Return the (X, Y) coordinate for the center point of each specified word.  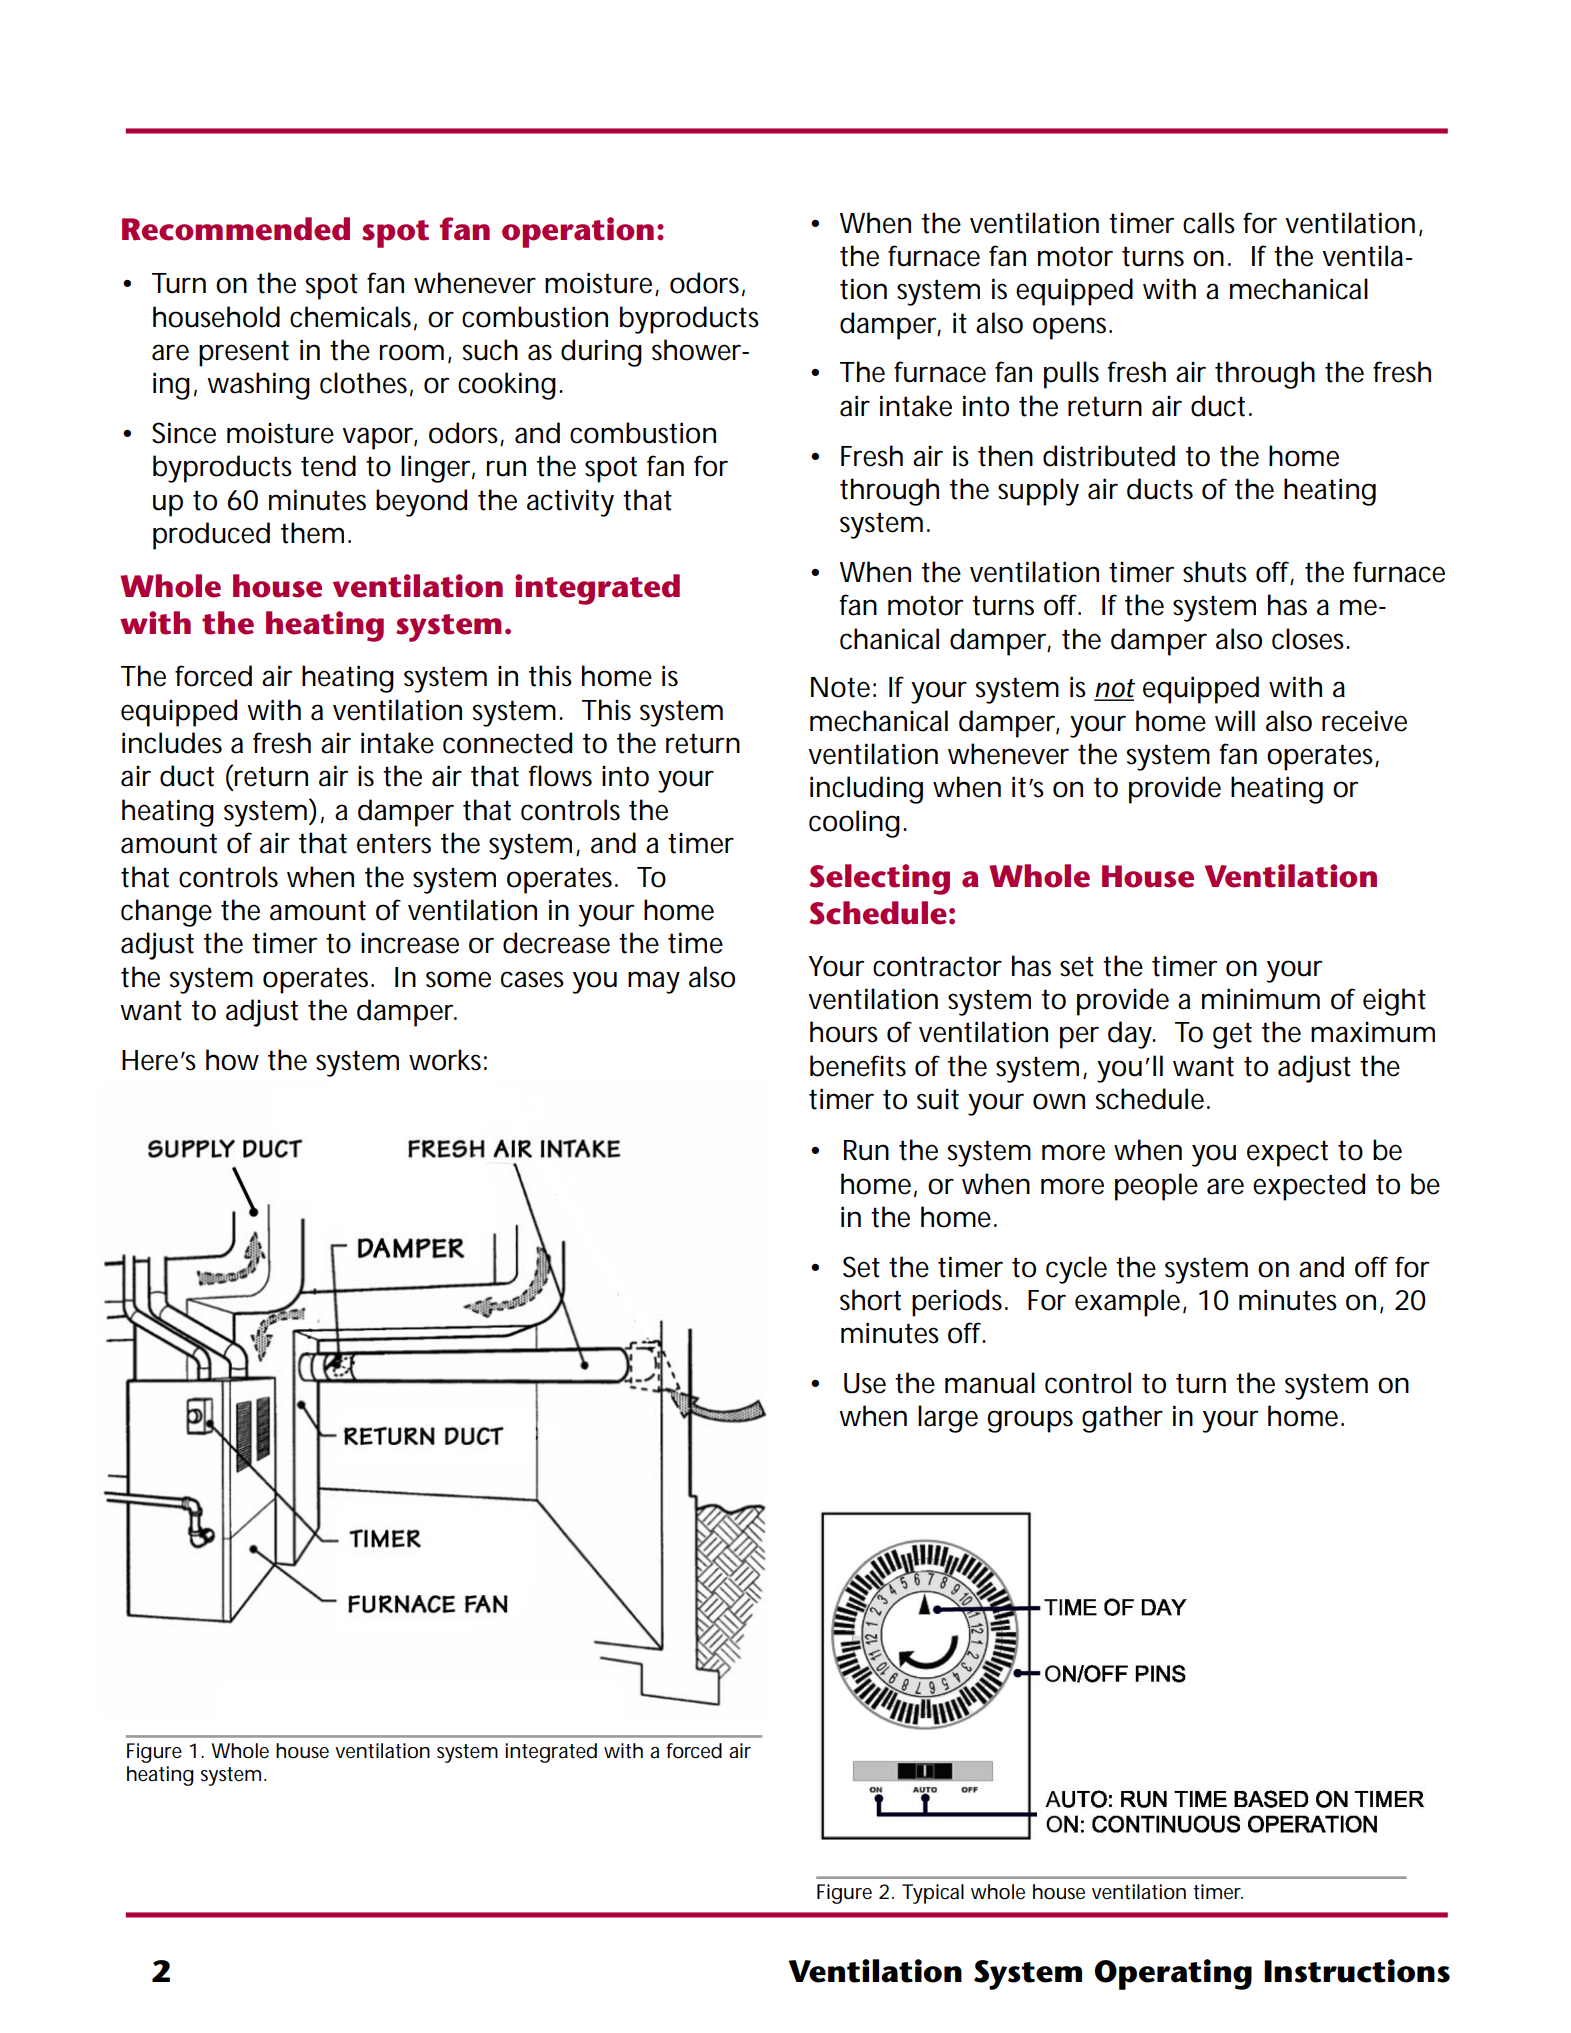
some (458, 979)
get (1232, 1035)
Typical (933, 1894)
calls (1209, 223)
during (601, 353)
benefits (858, 1066)
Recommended (236, 229)
